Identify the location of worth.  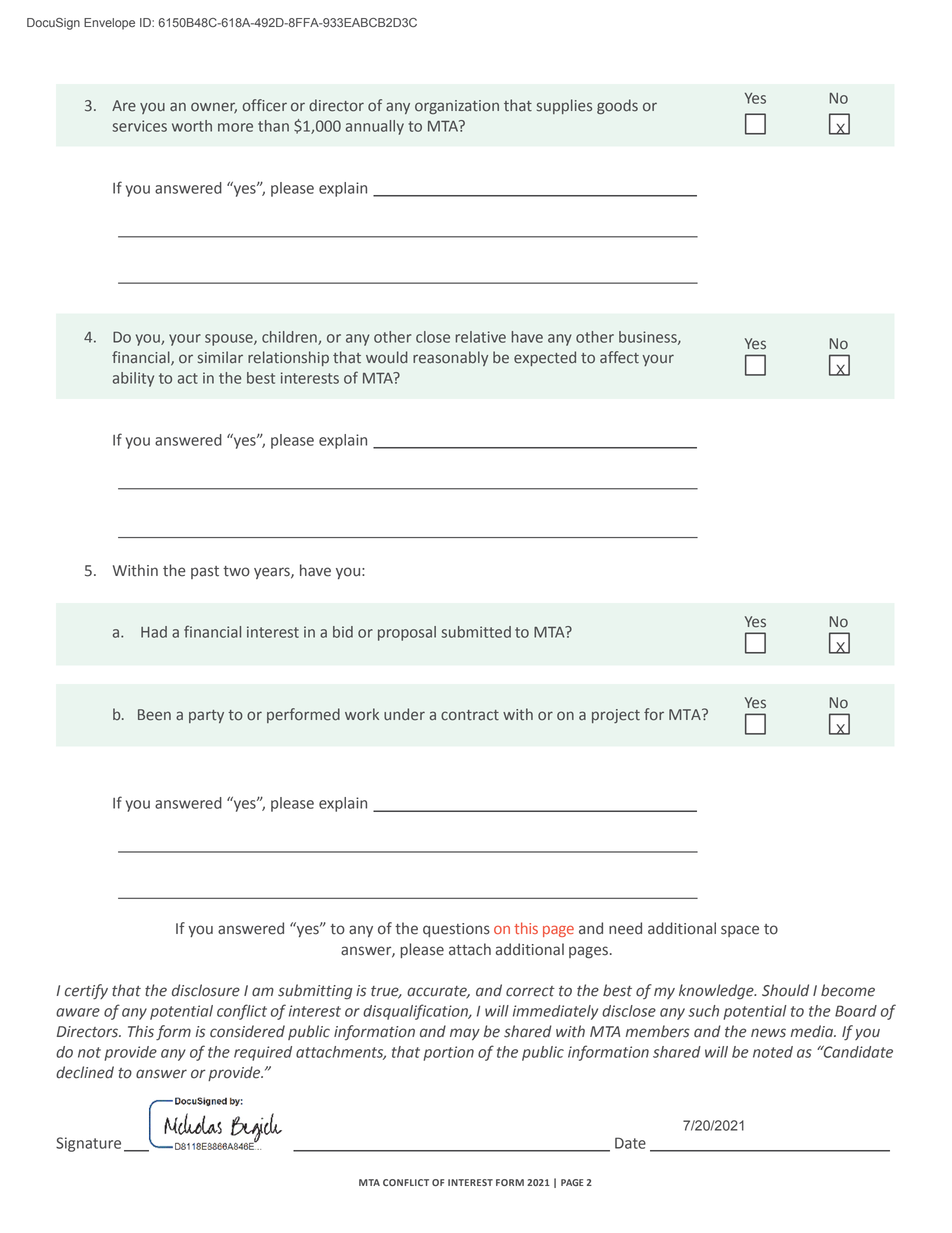
(192, 126).
